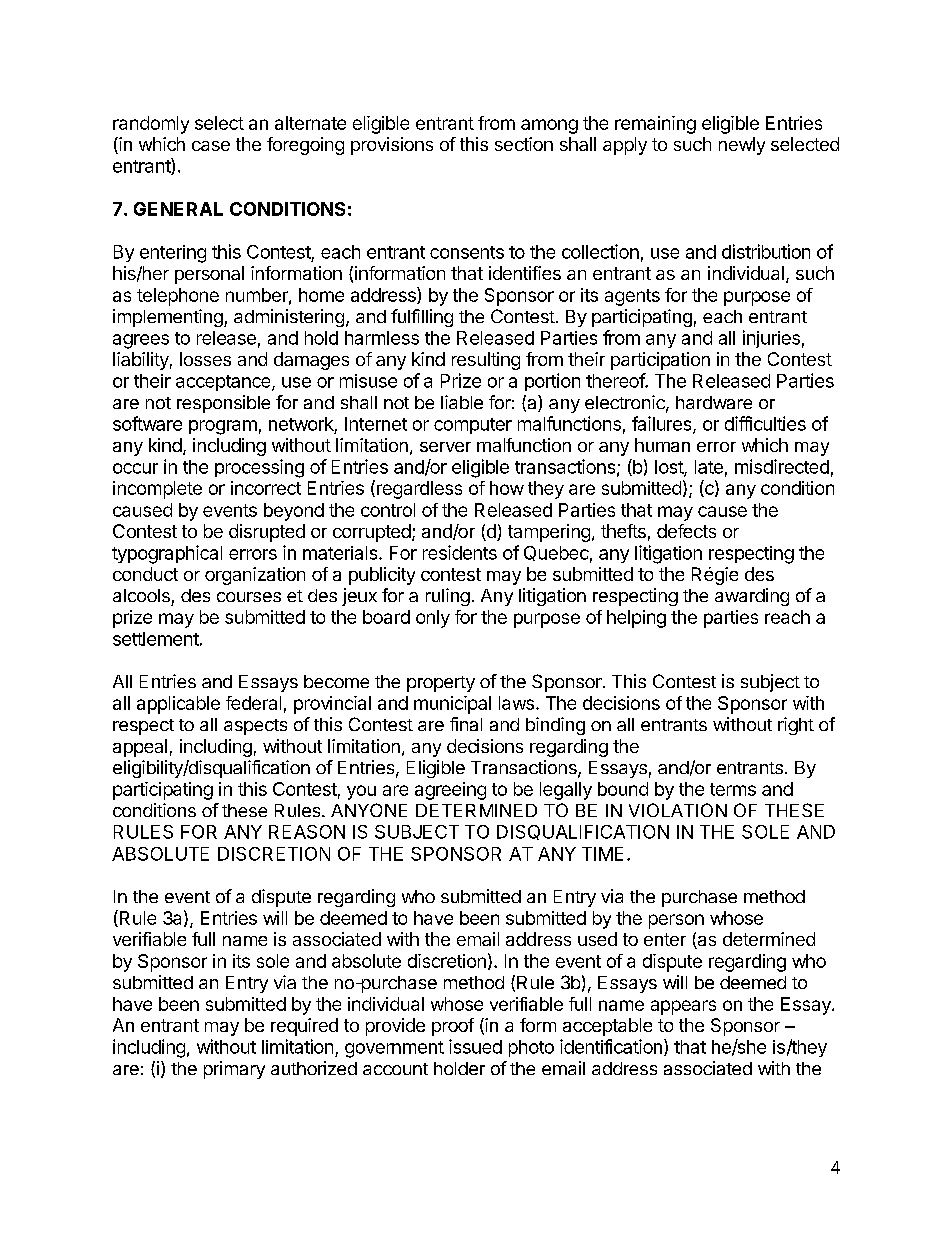 Image resolution: width=952 pixels, height=1233 pixels. I want to click on aspects, so click(255, 727).
